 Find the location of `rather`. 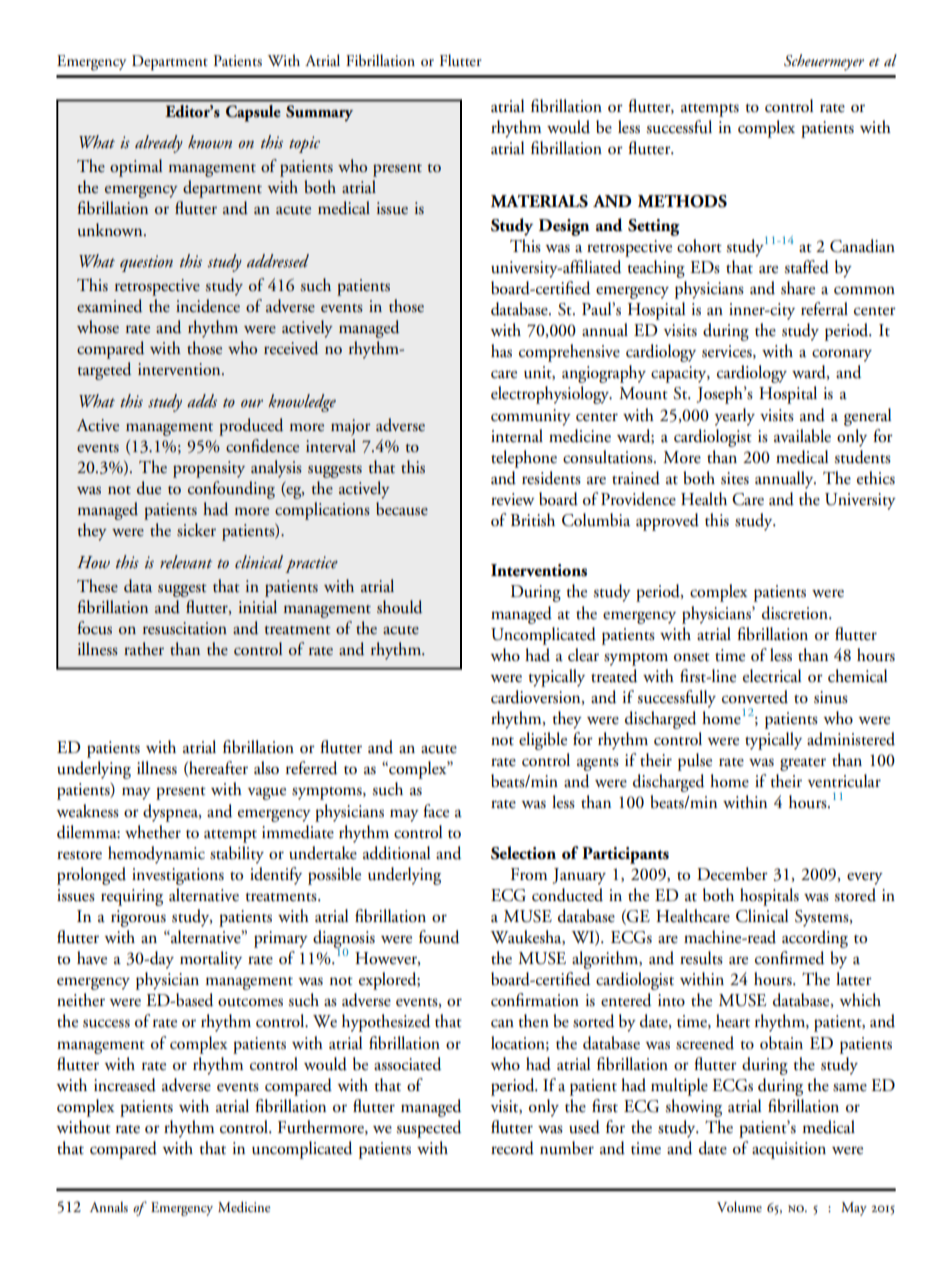

rather is located at coordinates (144, 649).
